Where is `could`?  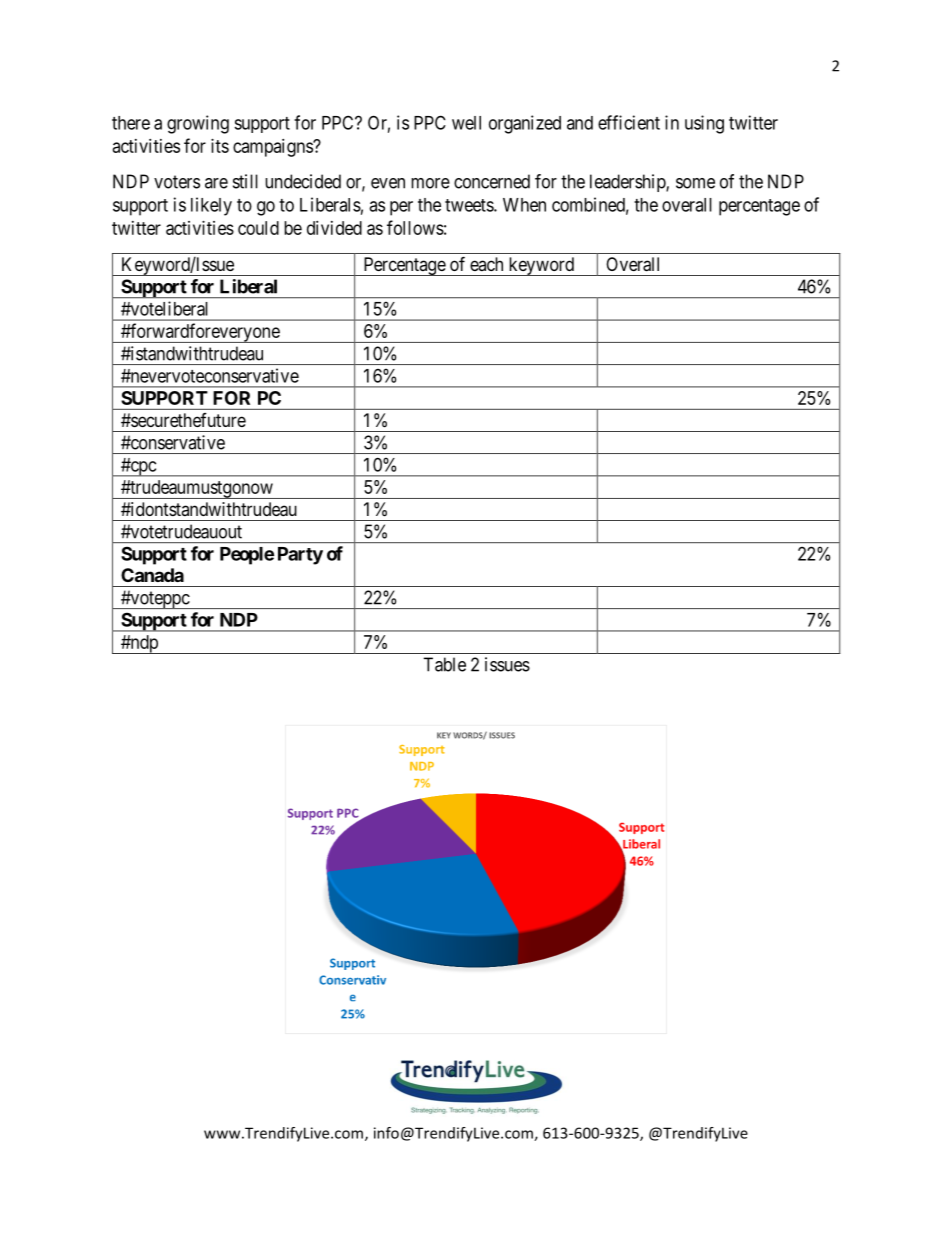
could is located at coordinates (258, 228).
